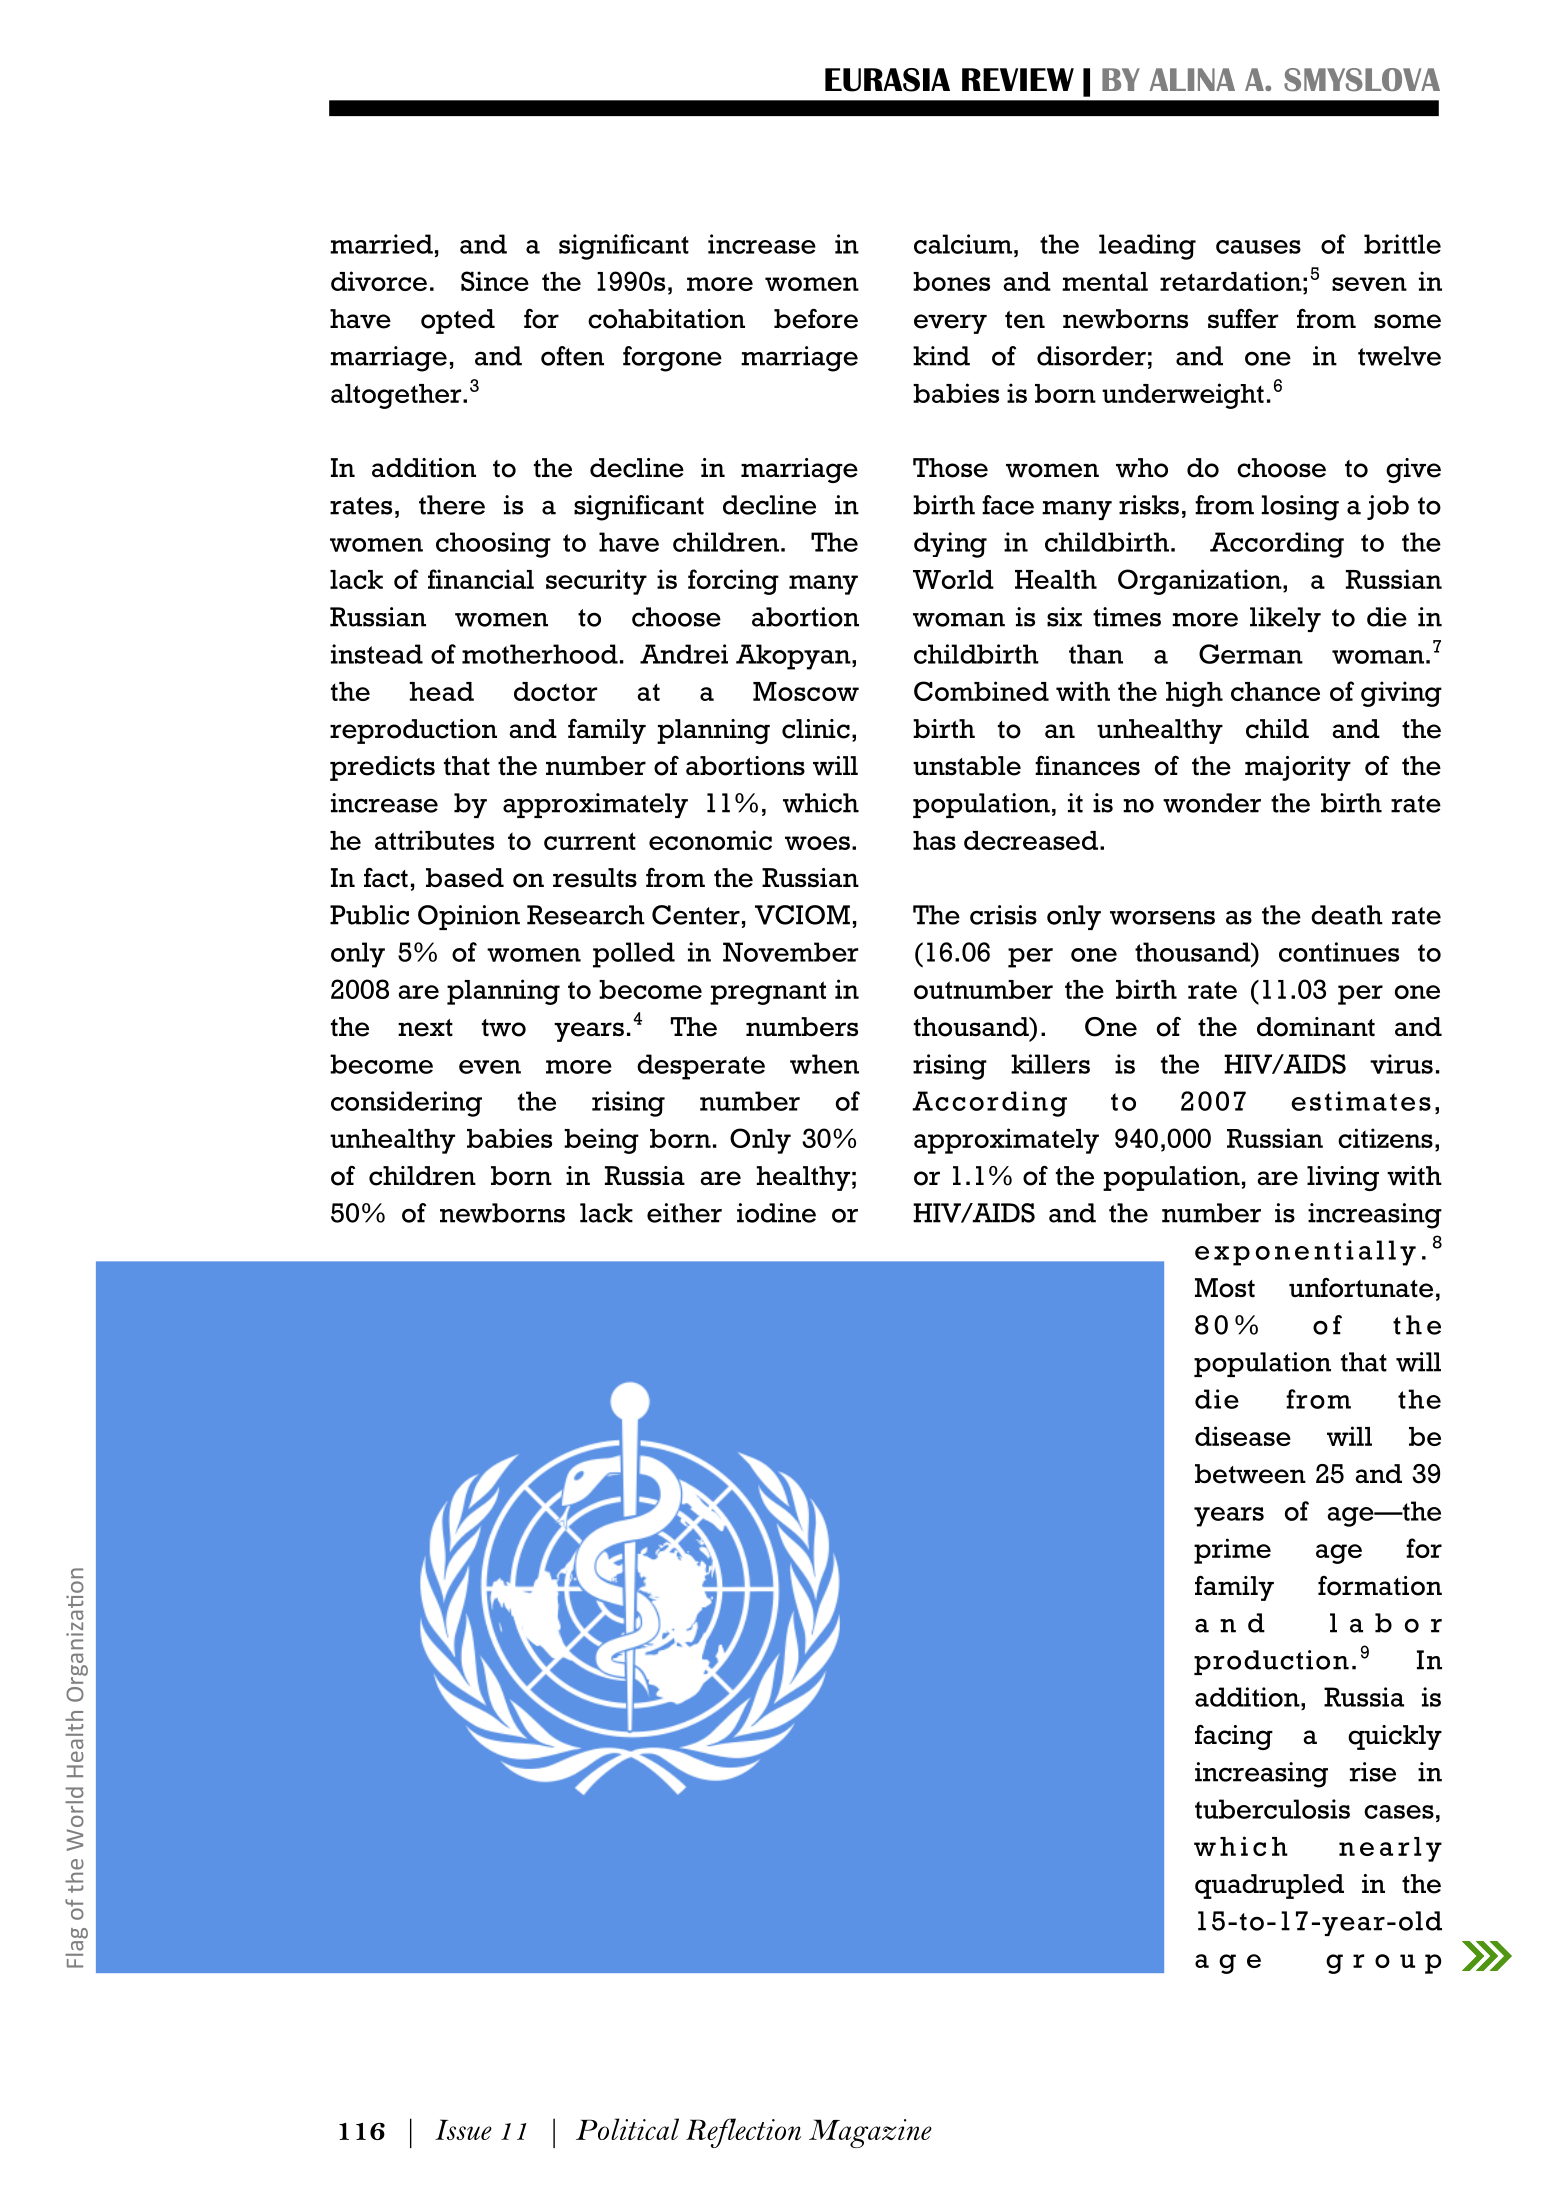 This screenshot has height=2212, width=1564. I want to click on prime, so click(1232, 1551).
